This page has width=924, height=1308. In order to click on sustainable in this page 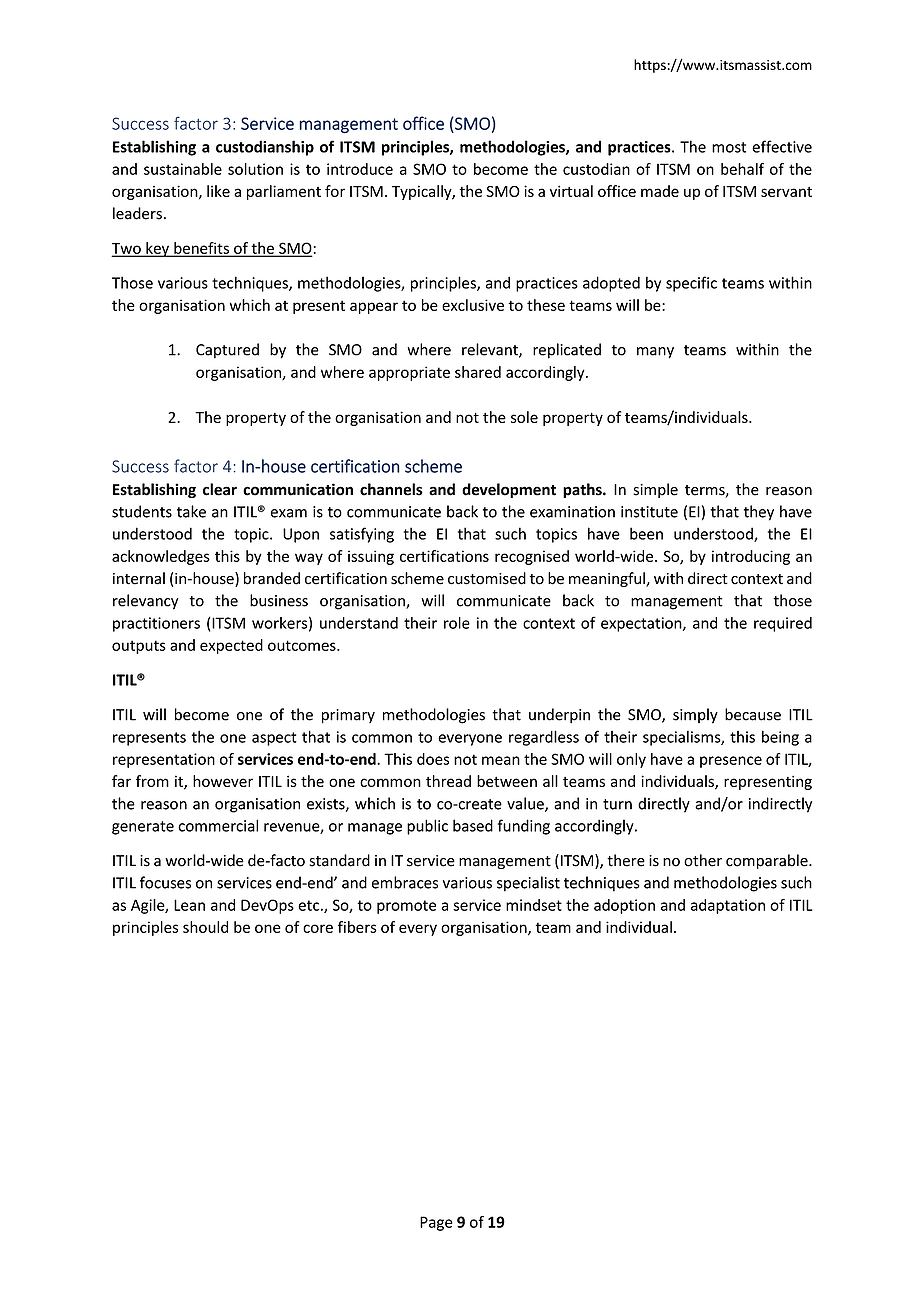, I will do `click(183, 169)`.
